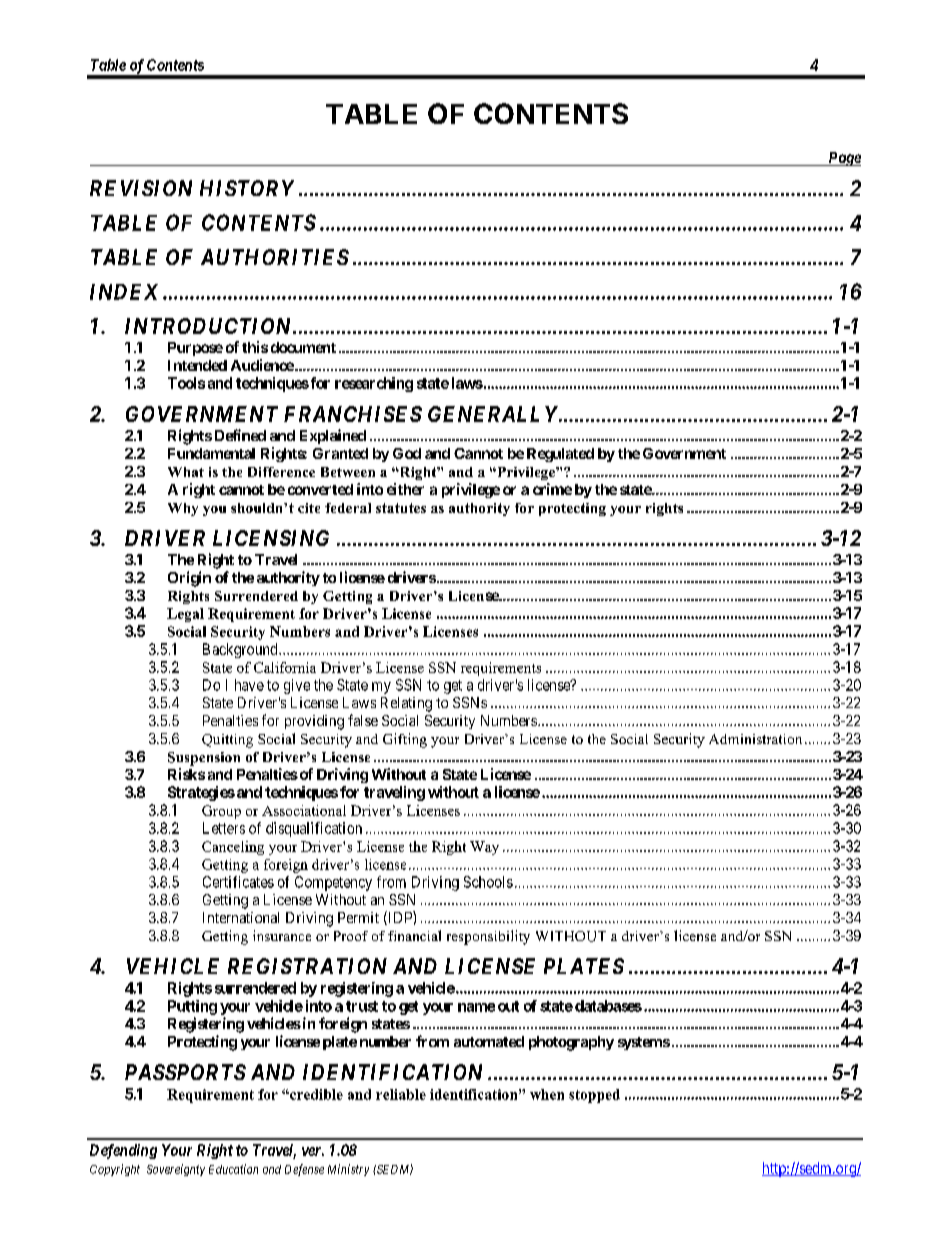 The width and height of the document is (952, 1233). I want to click on Regulated, so click(560, 455).
